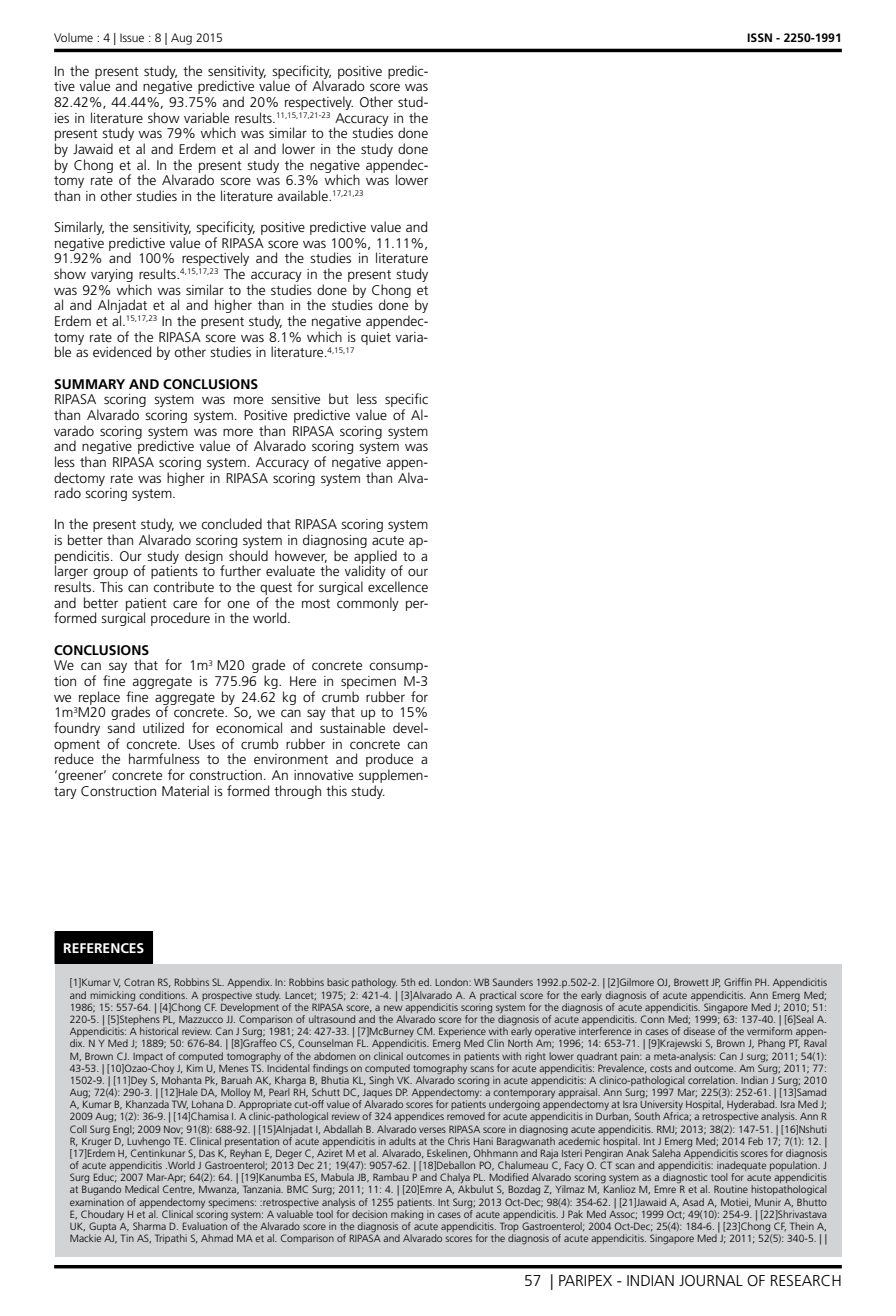 This screenshot has height=1316, width=896. What do you see at coordinates (375, 558) in the screenshot?
I see `applied` at bounding box center [375, 558].
